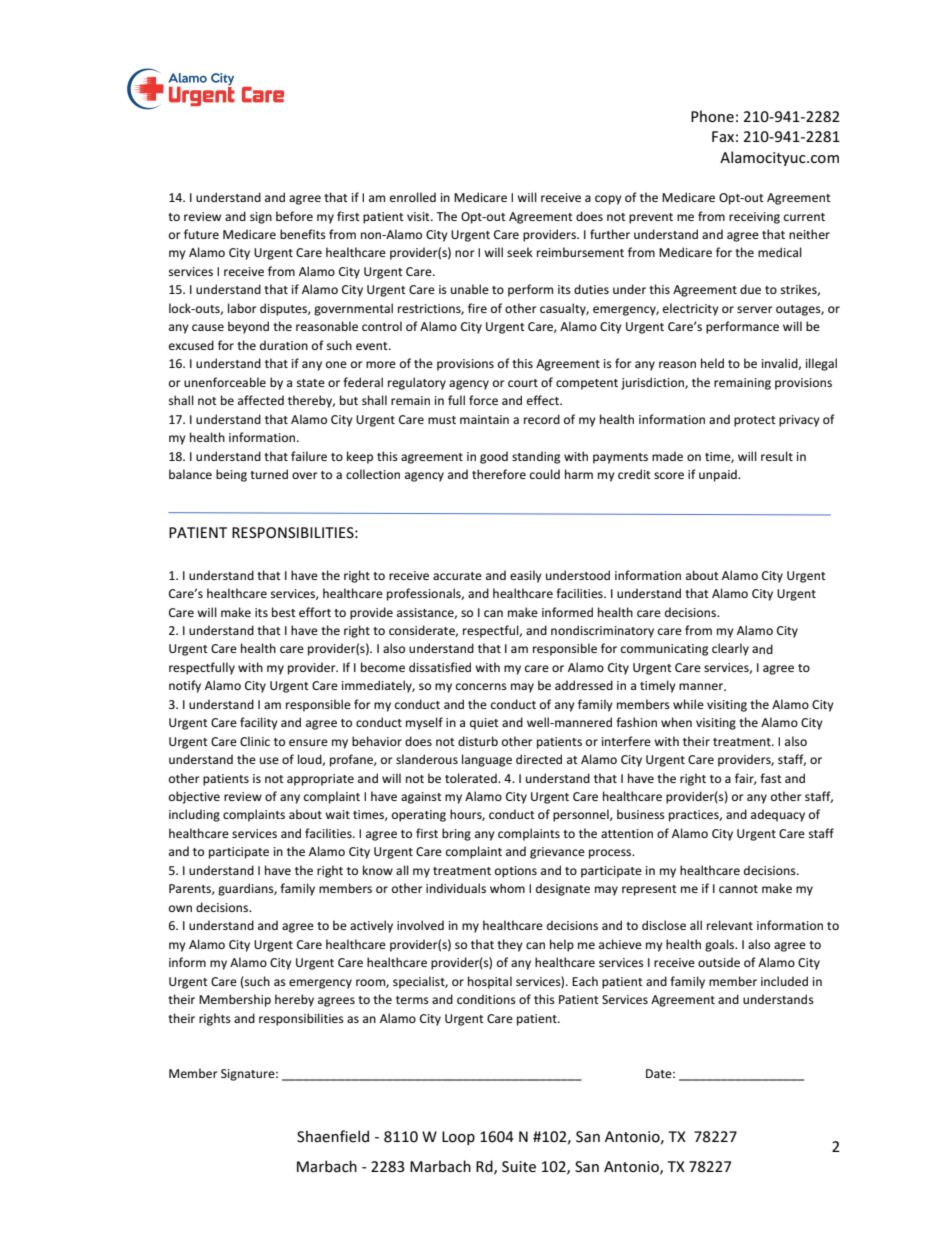 This screenshot has width=952, height=1233. What do you see at coordinates (284, 612) in the screenshot?
I see `best` at bounding box center [284, 612].
